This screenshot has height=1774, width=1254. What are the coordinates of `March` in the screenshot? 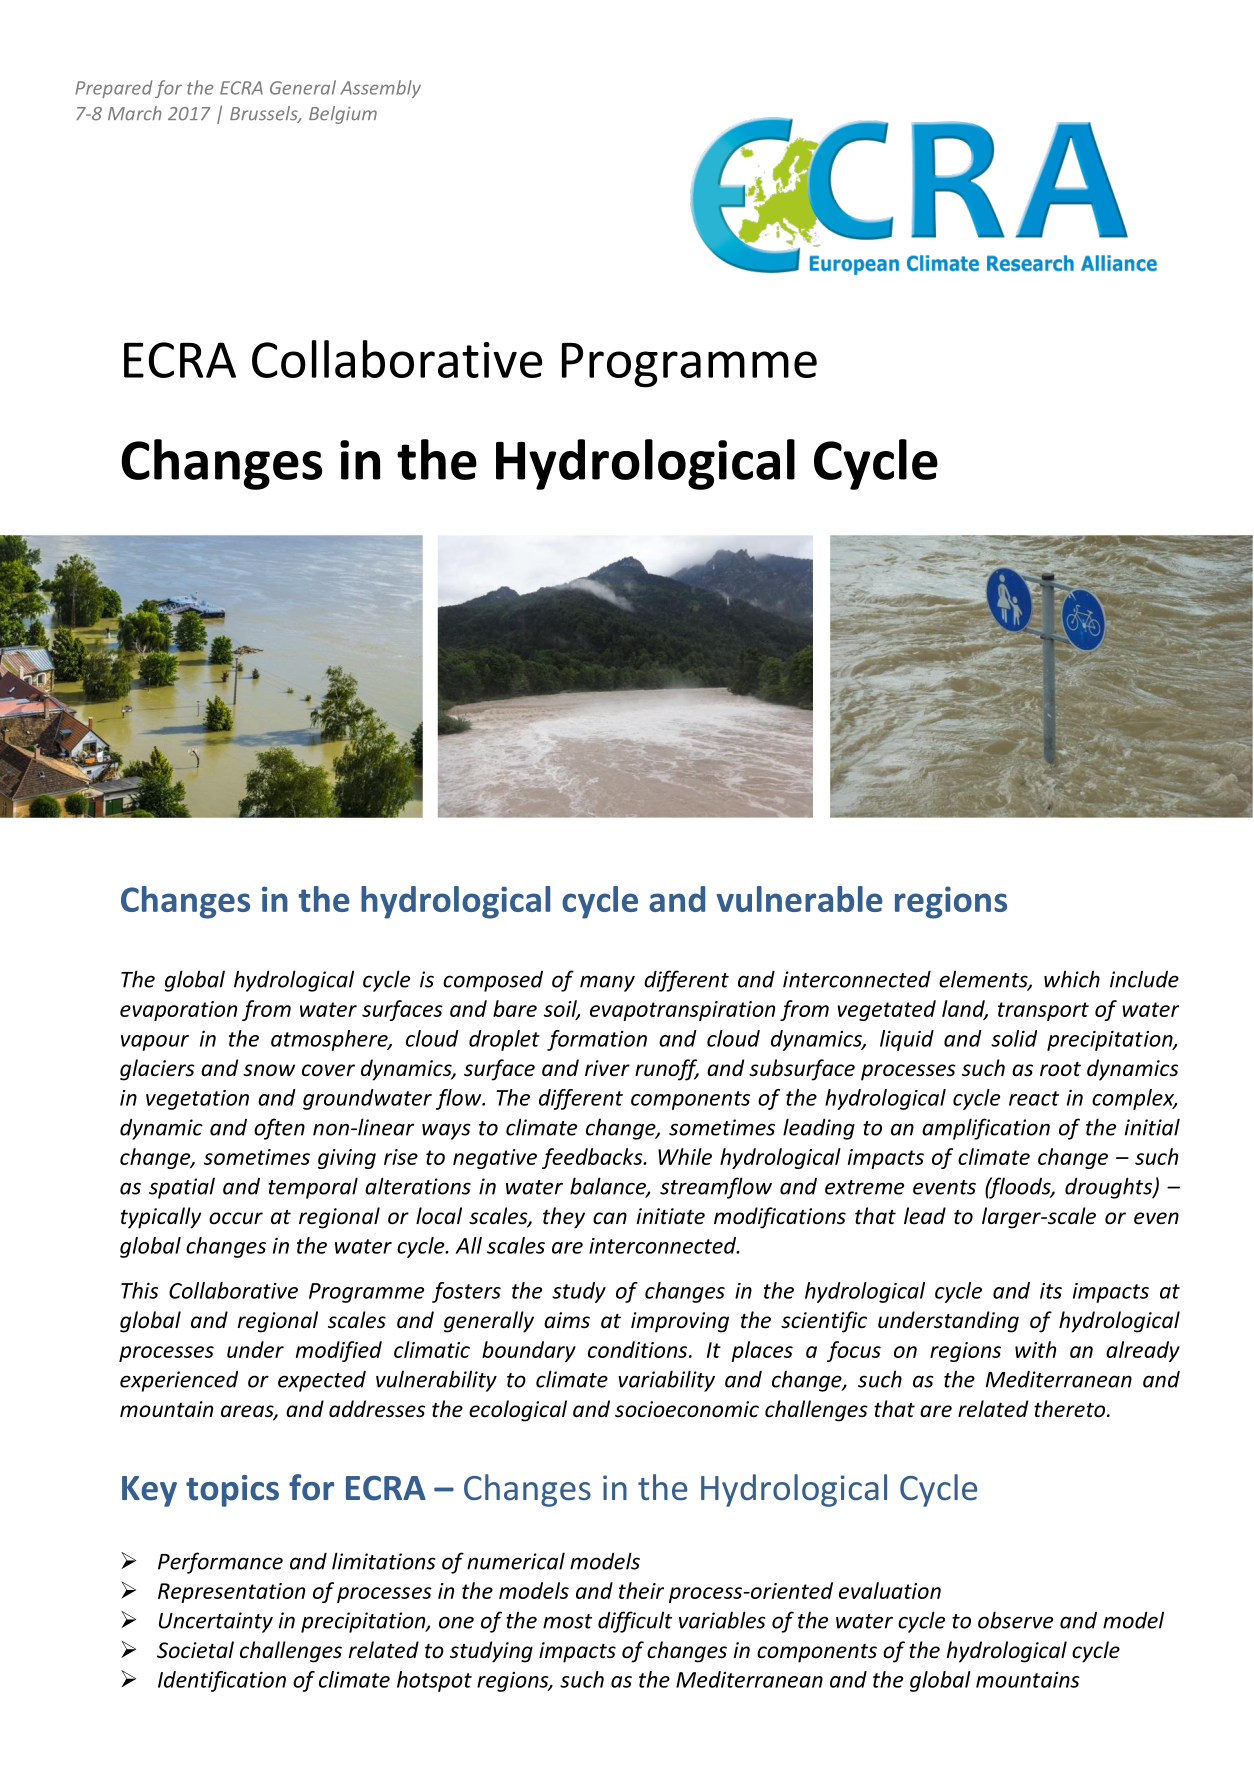 It's located at (134, 113).
